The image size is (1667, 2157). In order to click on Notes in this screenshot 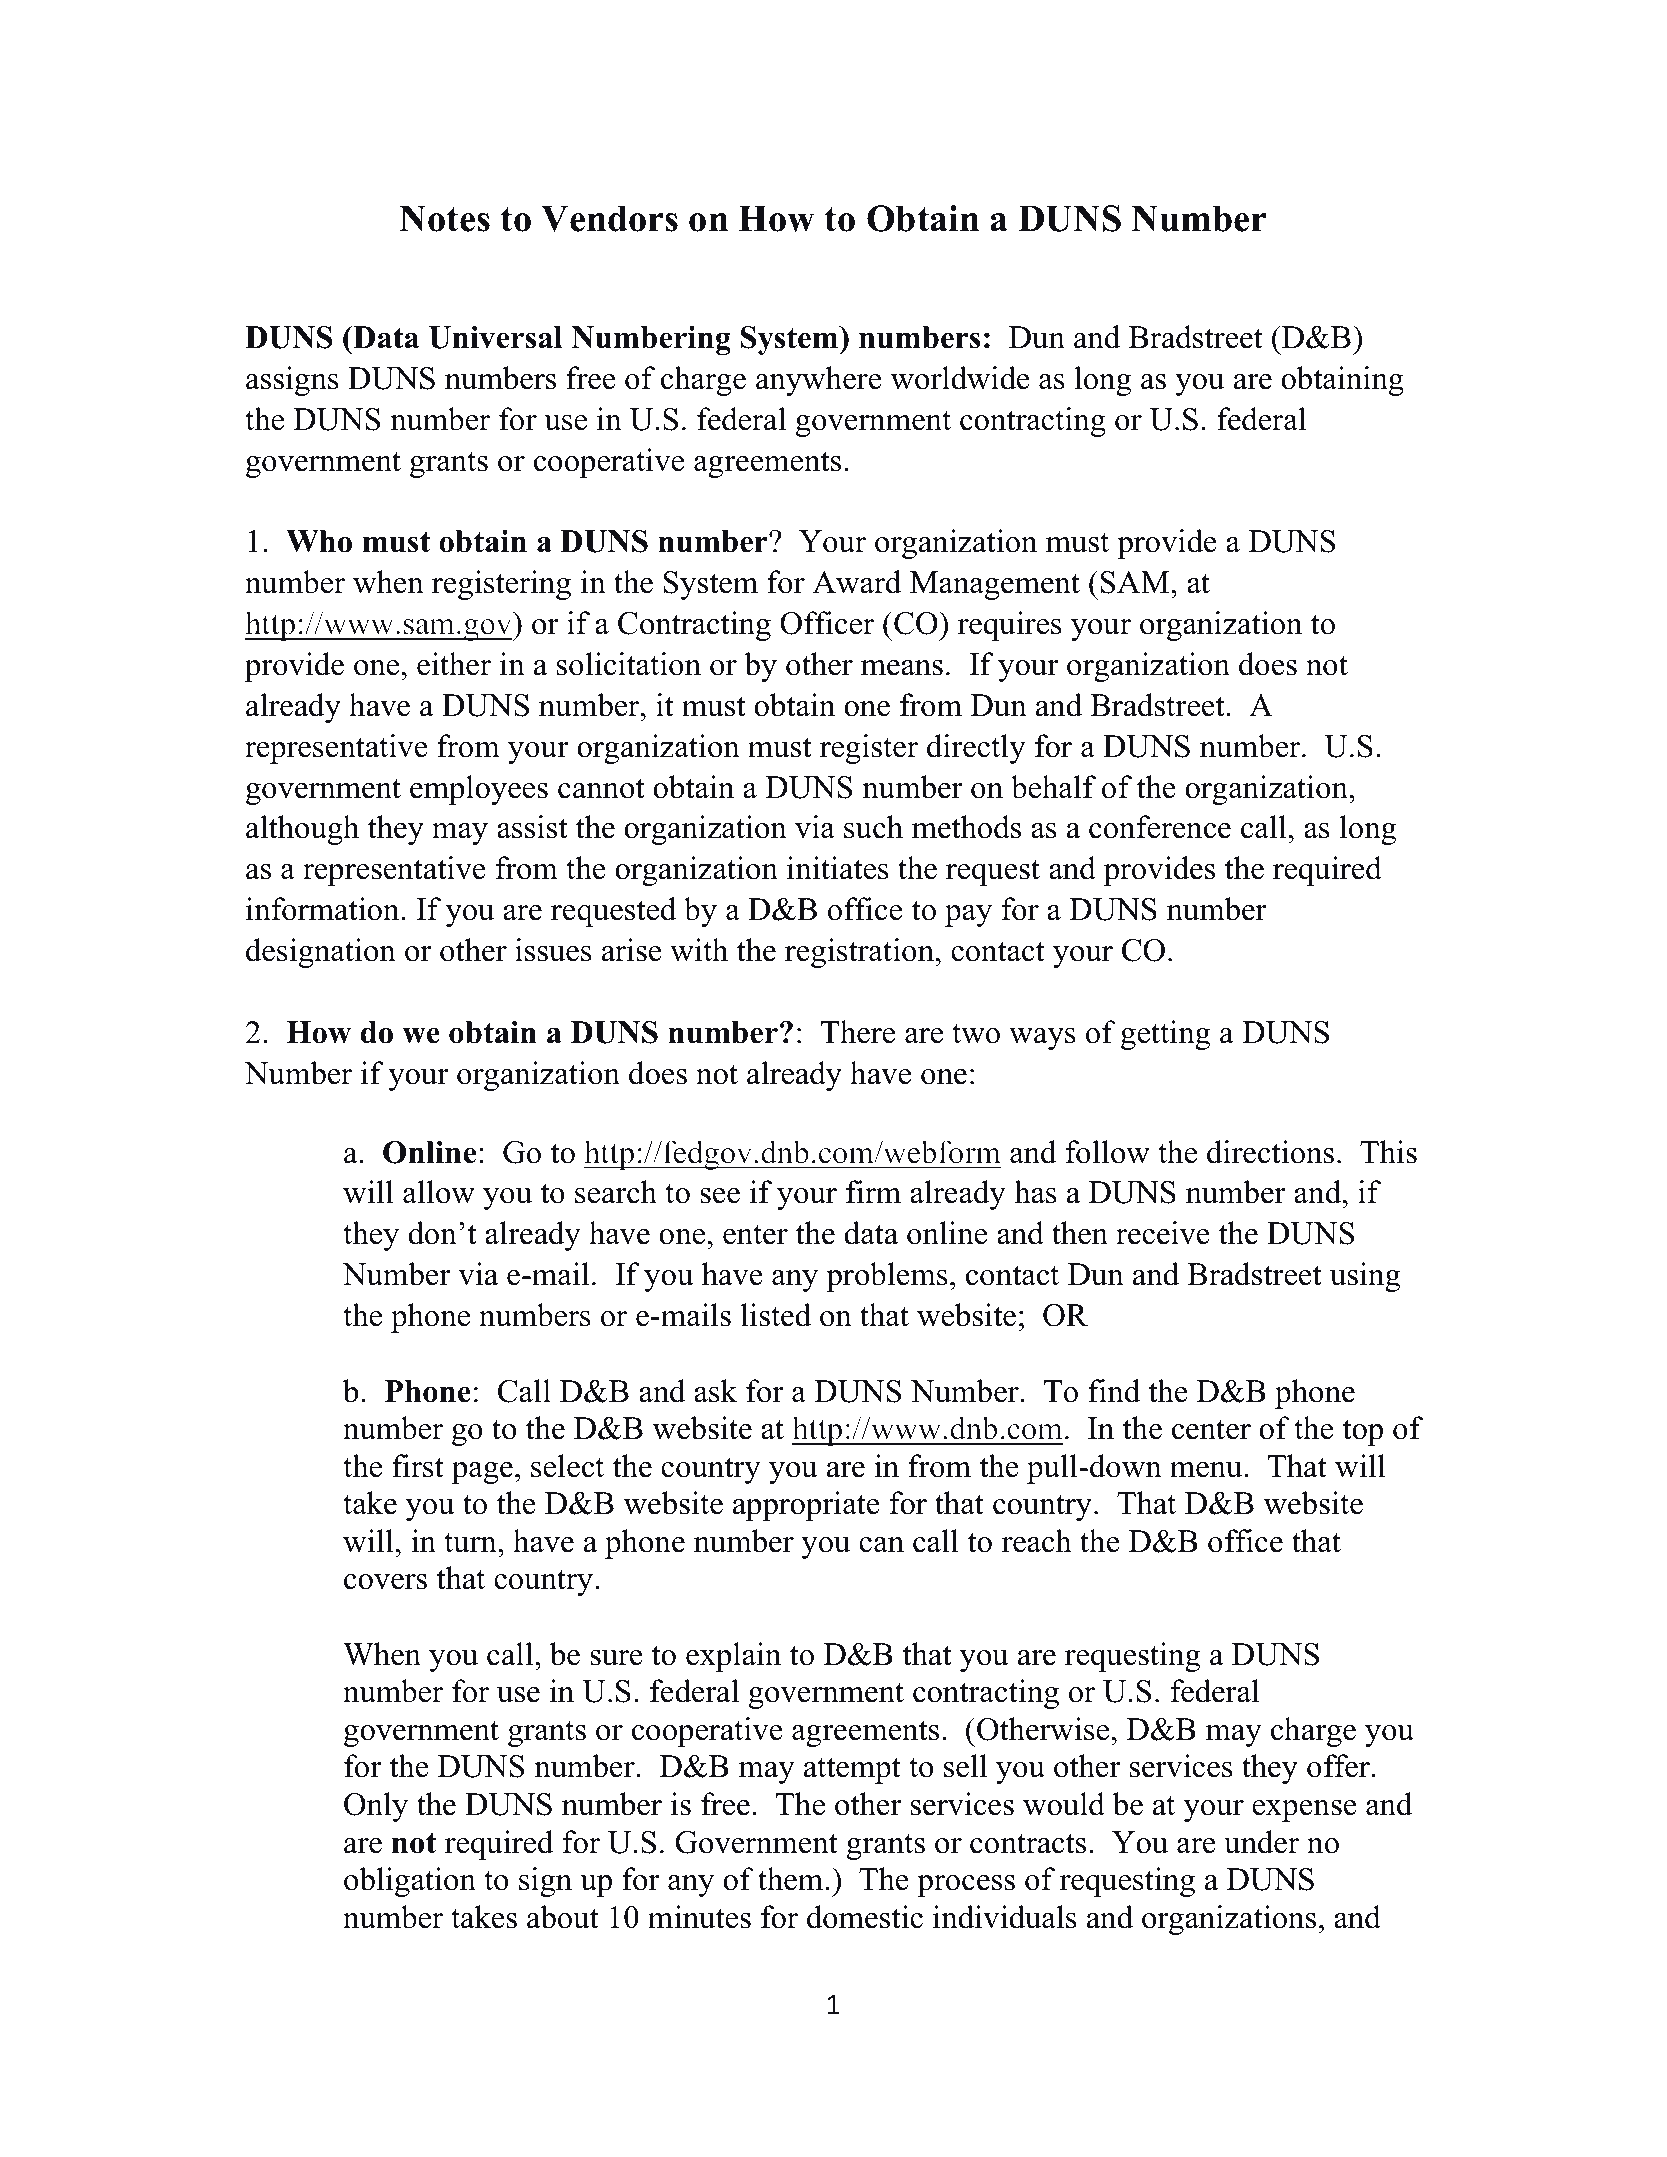, I will do `click(444, 218)`.
